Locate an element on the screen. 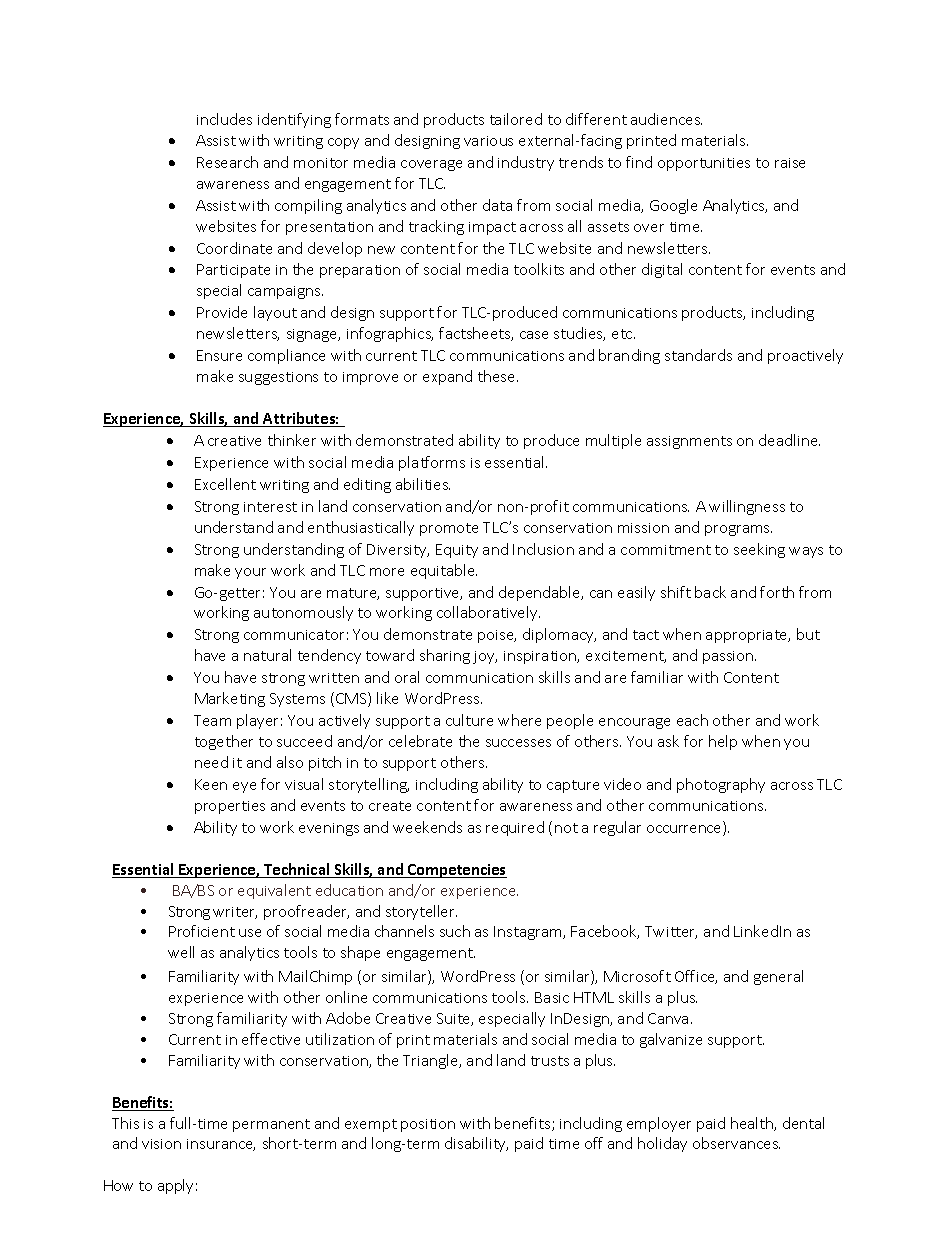  insurance is located at coordinates (221, 1145).
